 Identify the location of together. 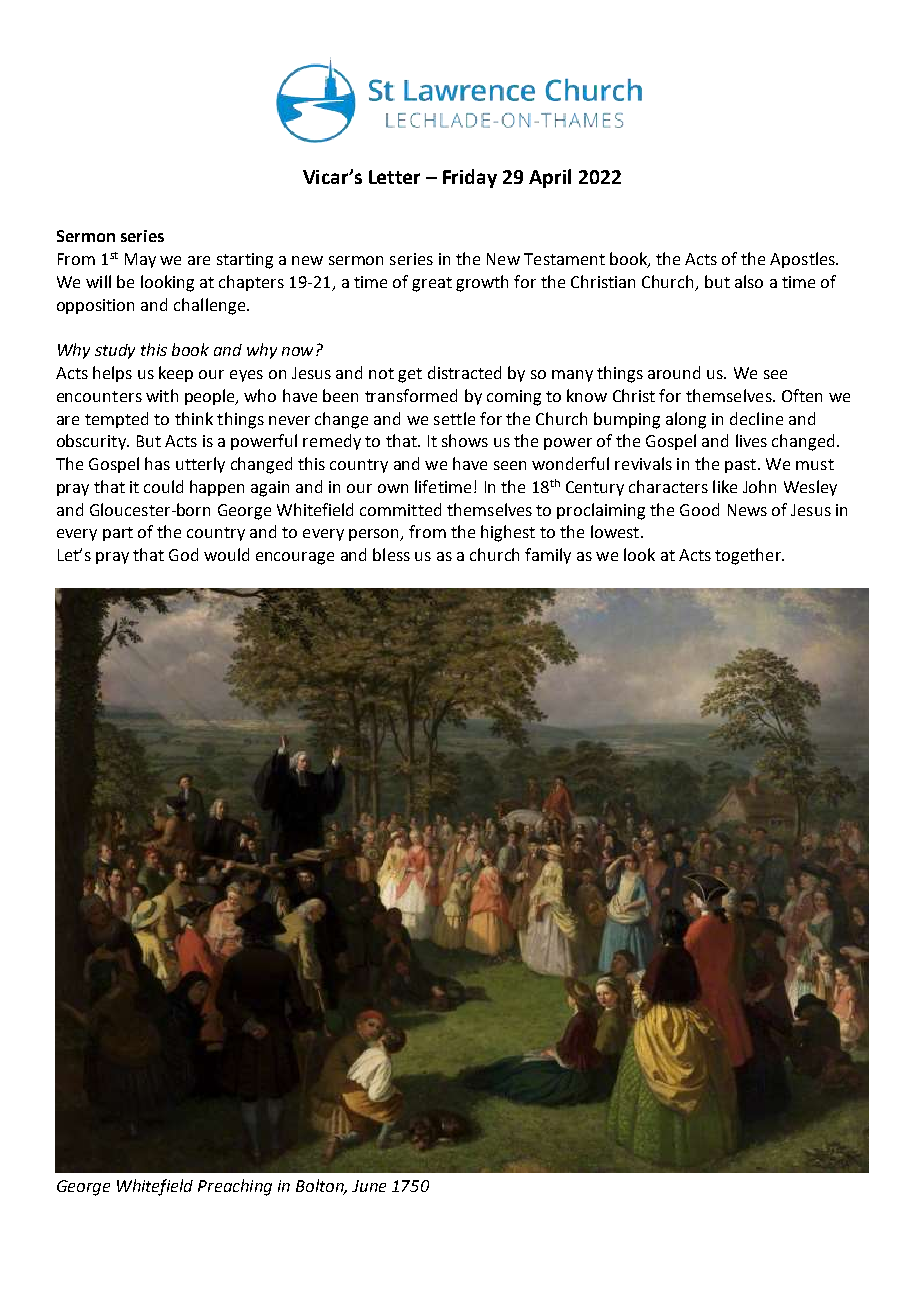
(749, 556).
